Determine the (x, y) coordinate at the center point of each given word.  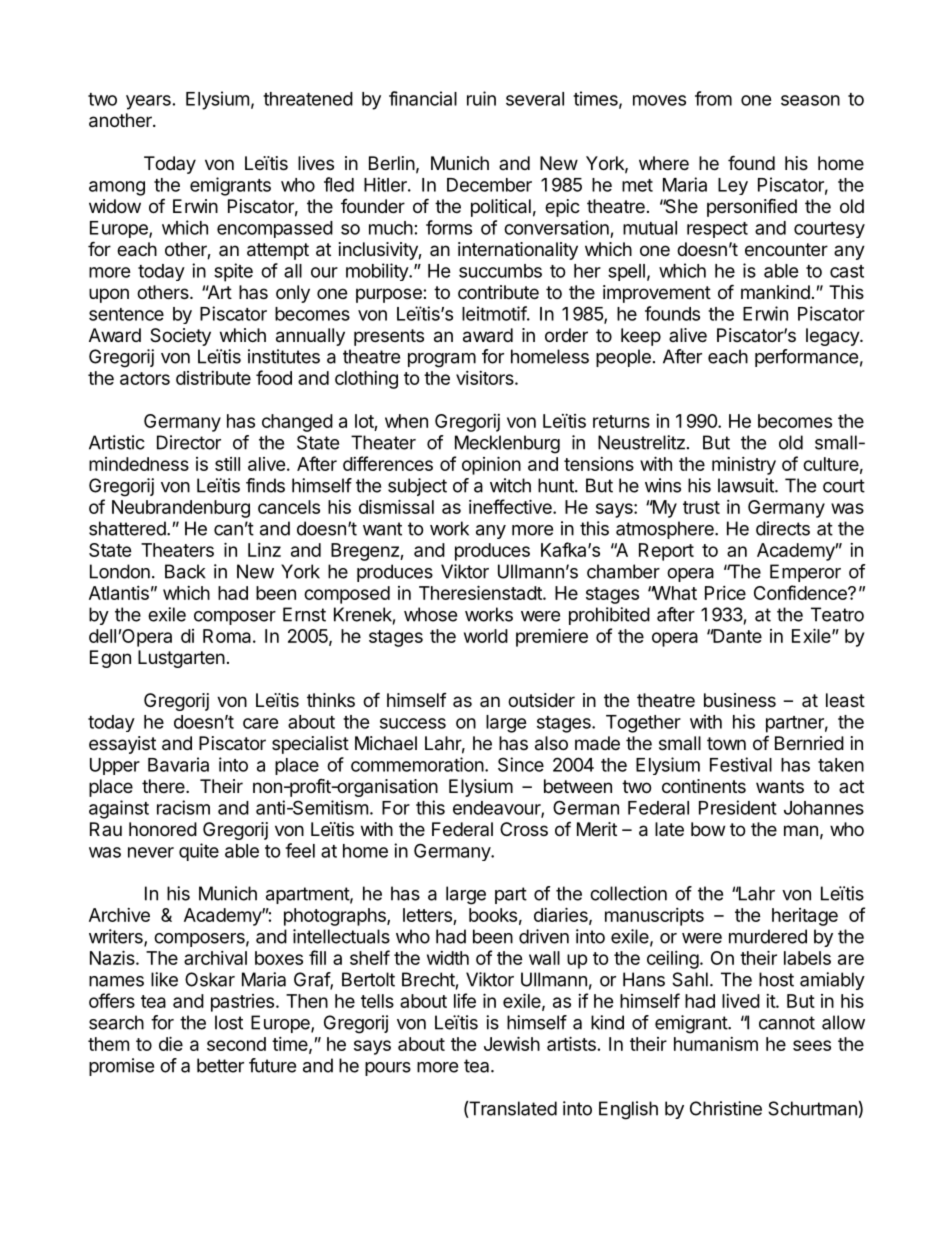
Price (725, 593)
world (486, 636)
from (713, 98)
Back (185, 571)
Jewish (512, 1043)
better (220, 1065)
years (148, 102)
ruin (481, 98)
